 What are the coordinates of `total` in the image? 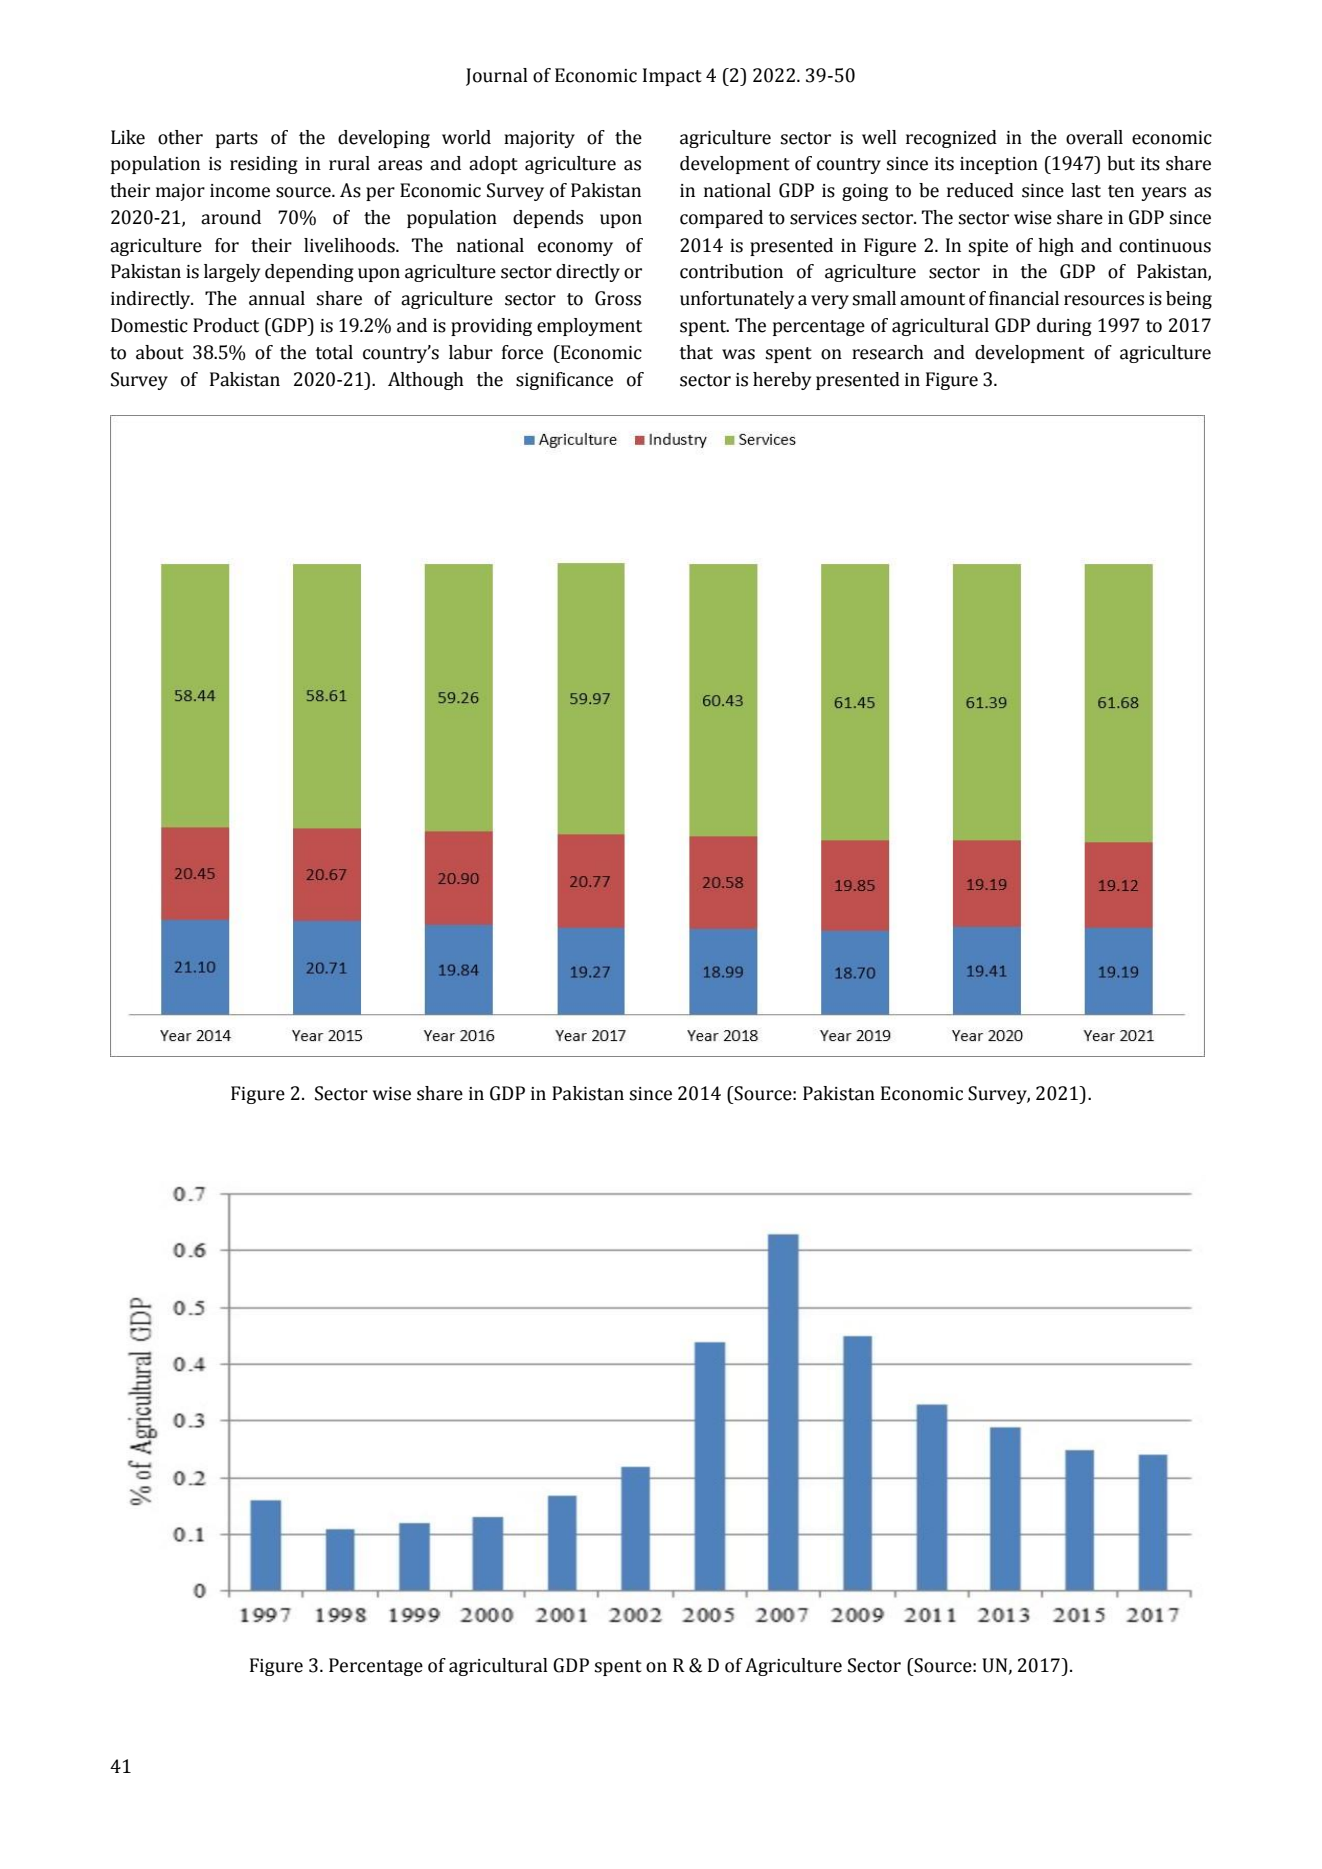 It's located at (334, 352).
